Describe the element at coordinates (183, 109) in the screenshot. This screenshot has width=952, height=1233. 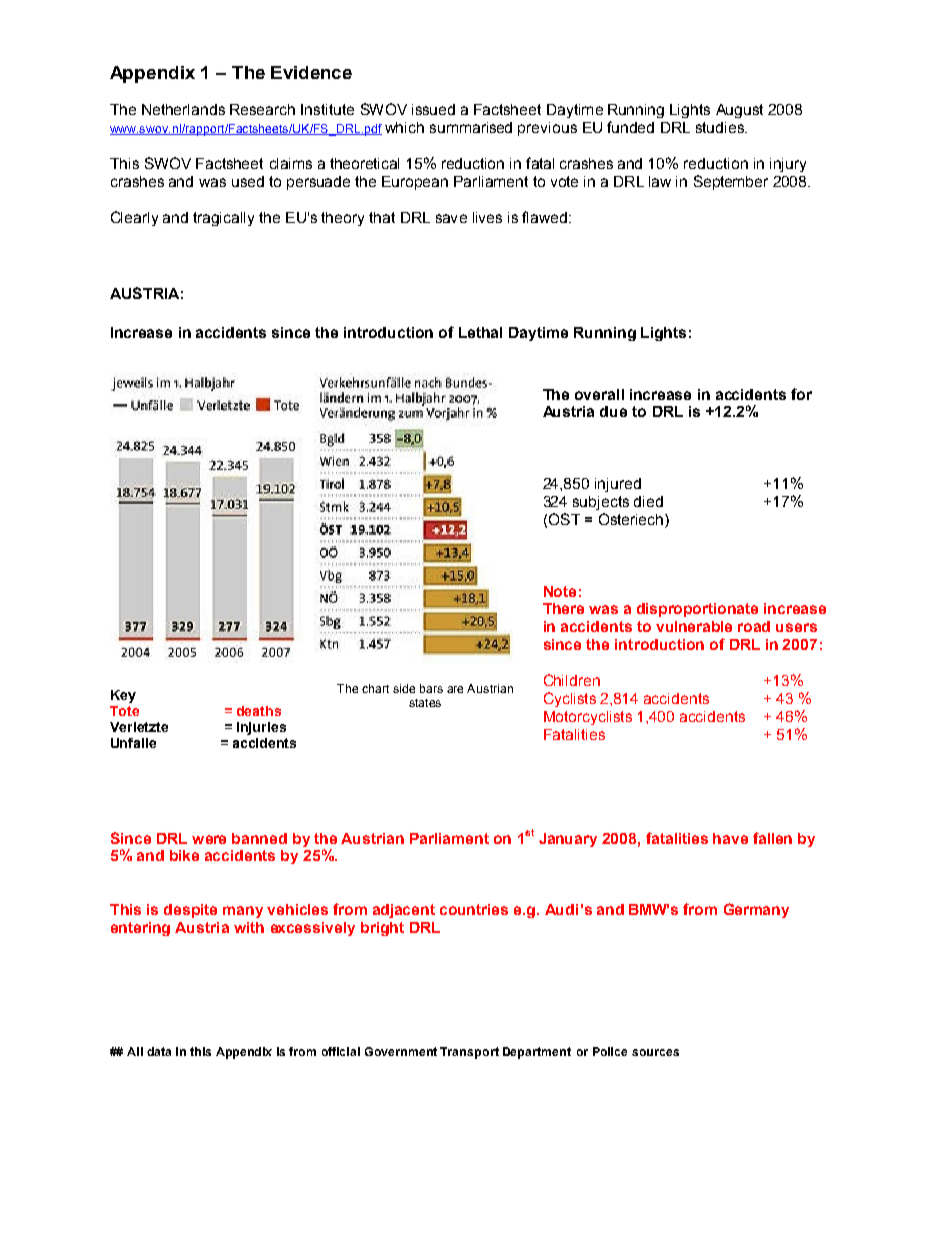
I see `Netherlands` at that location.
